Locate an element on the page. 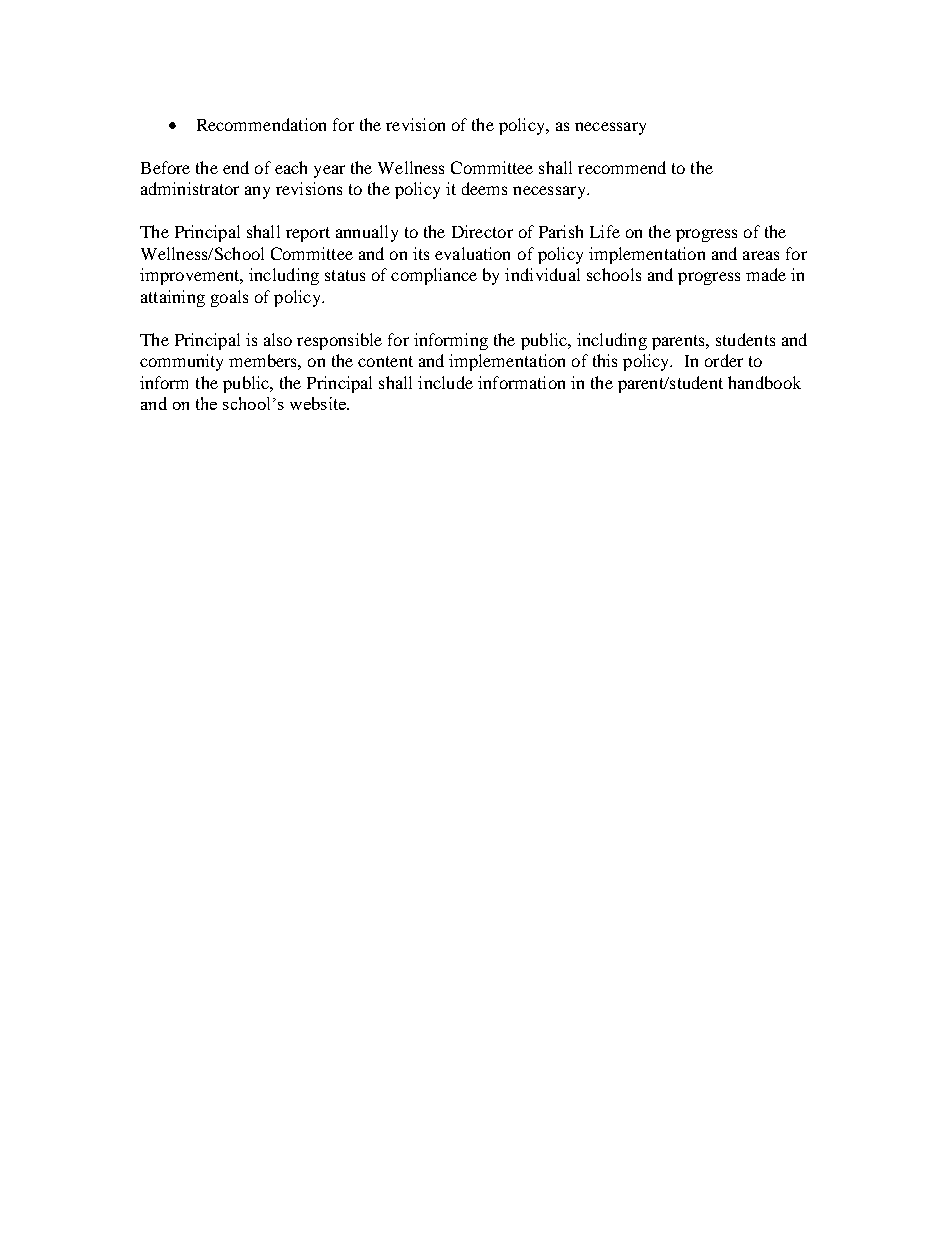 The width and height of the document is (952, 1233). also is located at coordinates (278, 339).
